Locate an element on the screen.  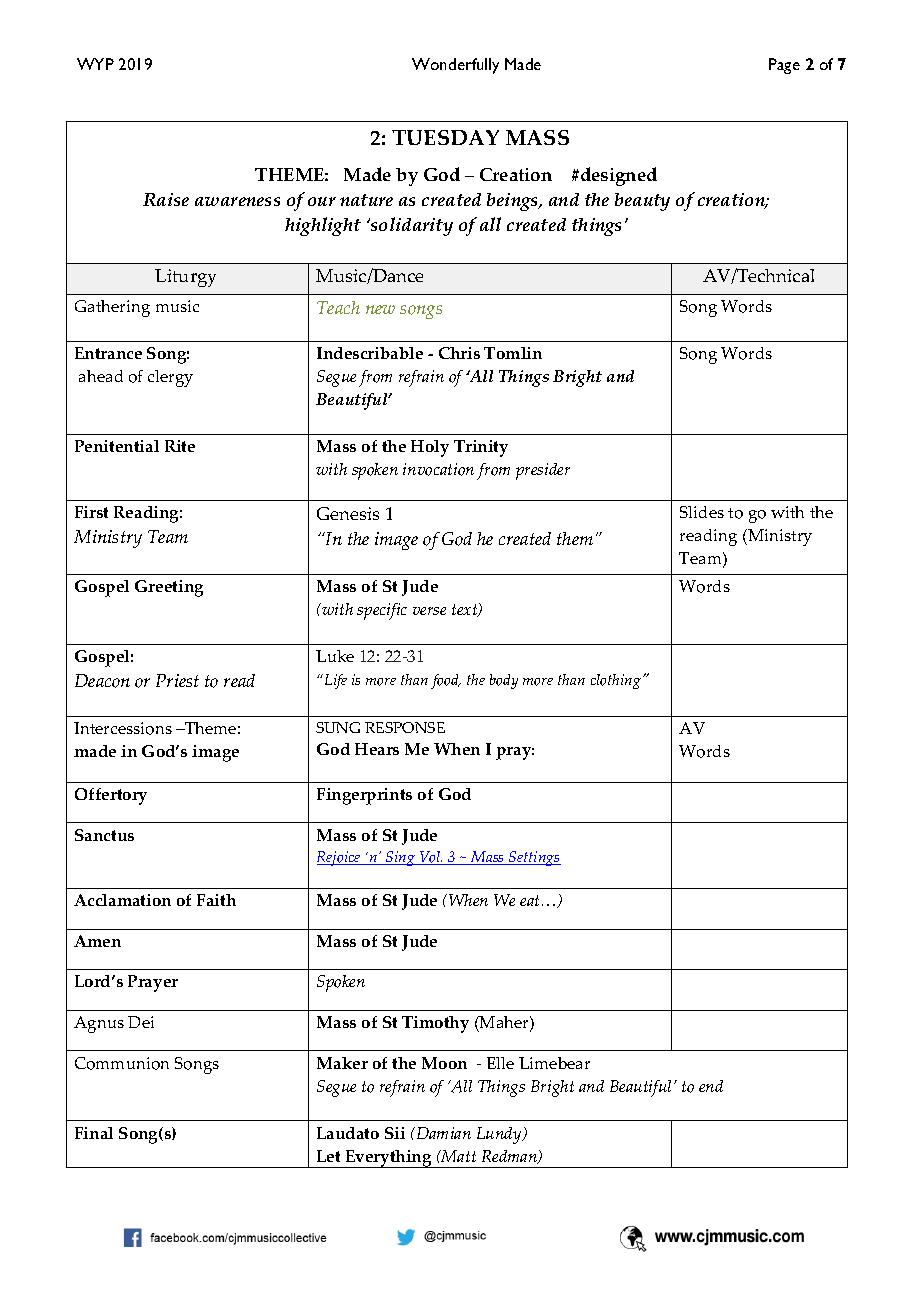
Final is located at coordinates (94, 1133).
